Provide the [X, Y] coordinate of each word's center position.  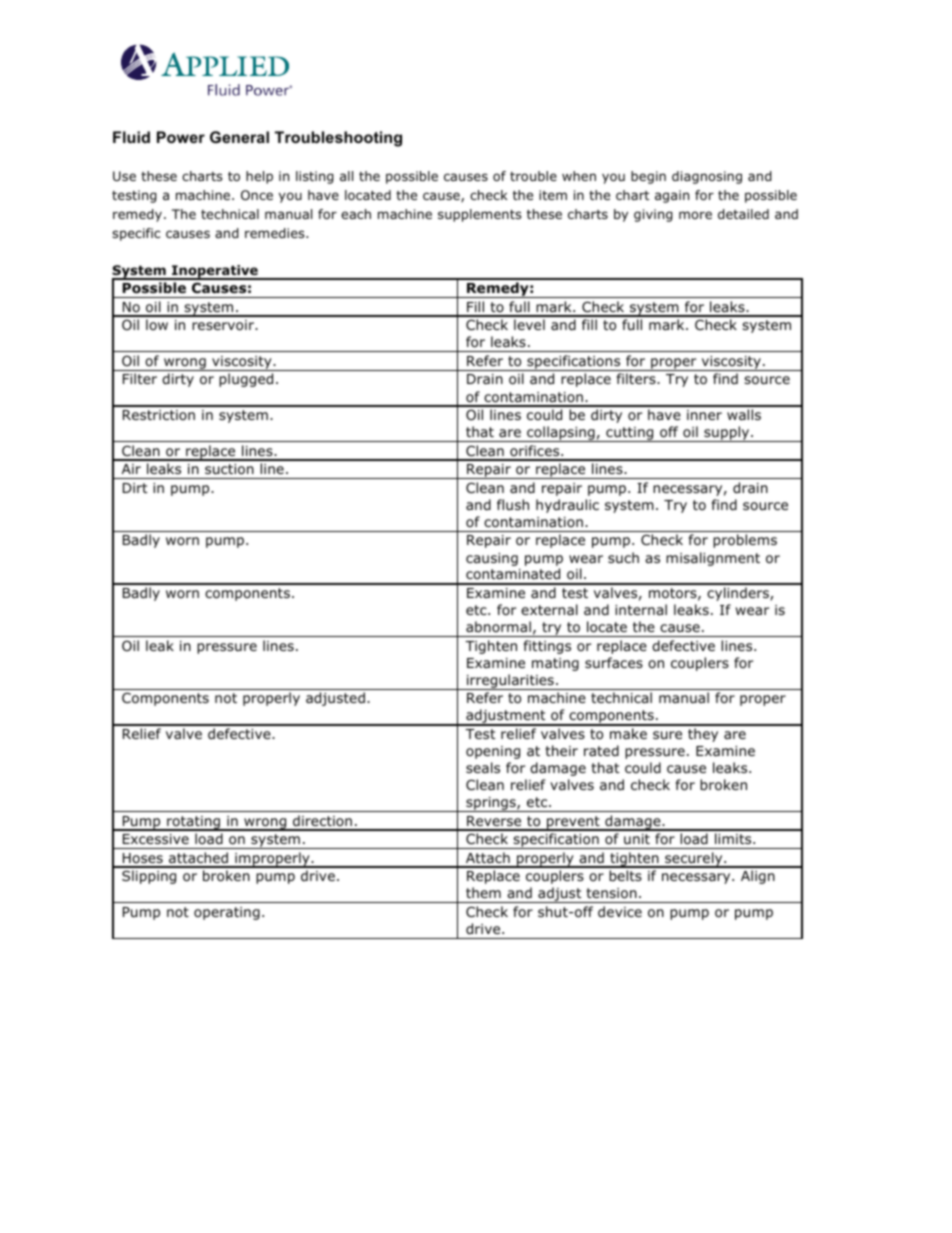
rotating [194, 823]
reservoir [224, 325]
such [623, 557]
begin [648, 177]
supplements [479, 215]
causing [492, 559]
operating [227, 913]
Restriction [159, 415]
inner [704, 415]
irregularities [510, 682]
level [529, 324]
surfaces [614, 662]
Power [181, 137]
